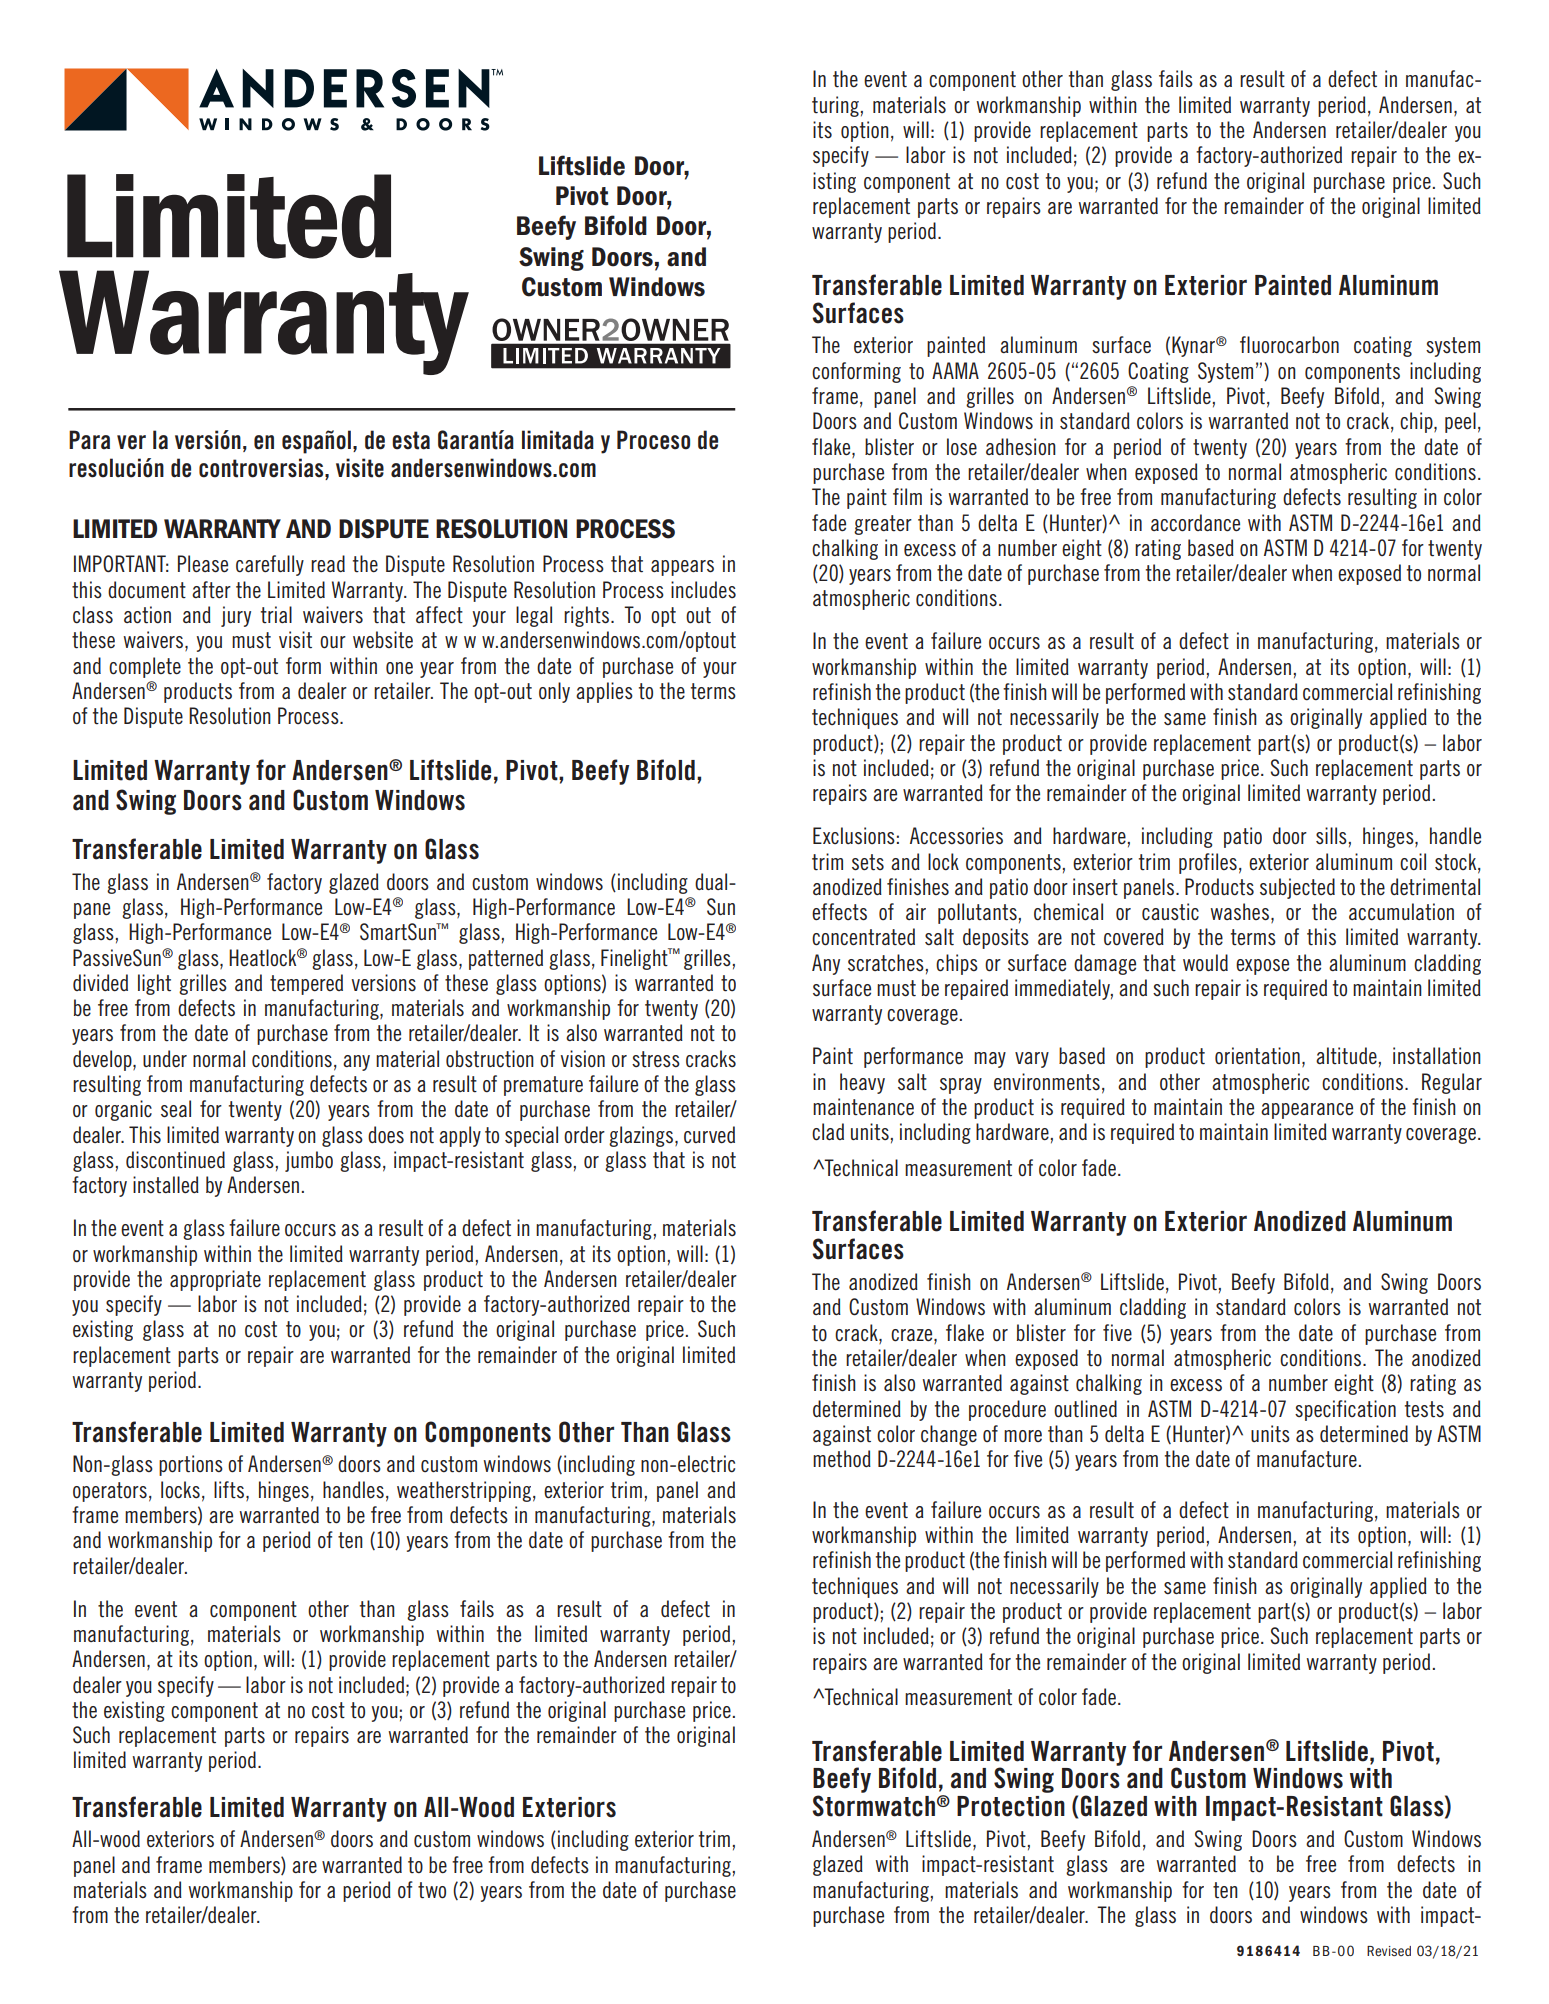 The width and height of the screenshot is (1549, 2004). What do you see at coordinates (1011, 1806) in the screenshot?
I see `Protection` at bounding box center [1011, 1806].
